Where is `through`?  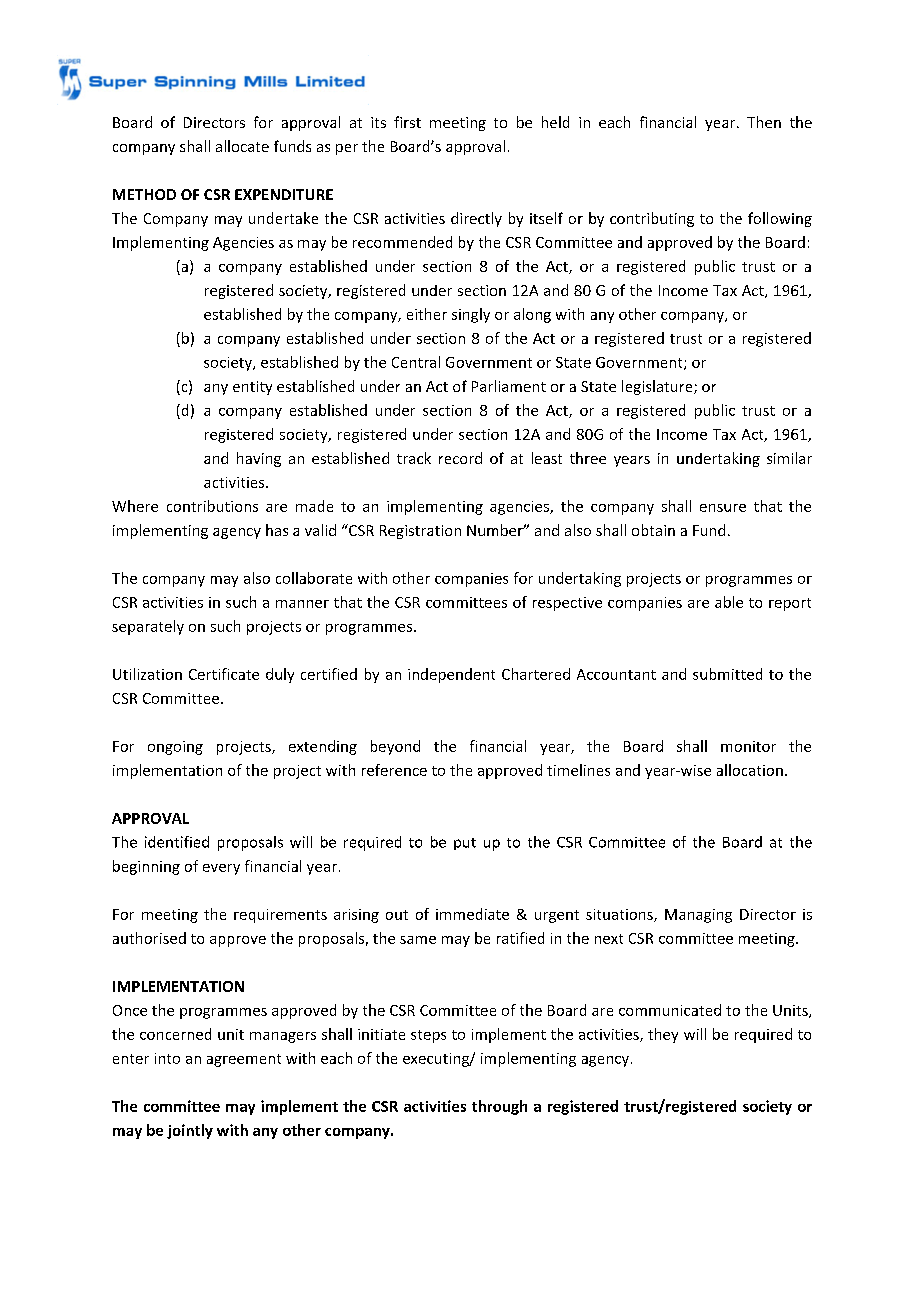
through is located at coordinates (499, 1107).
